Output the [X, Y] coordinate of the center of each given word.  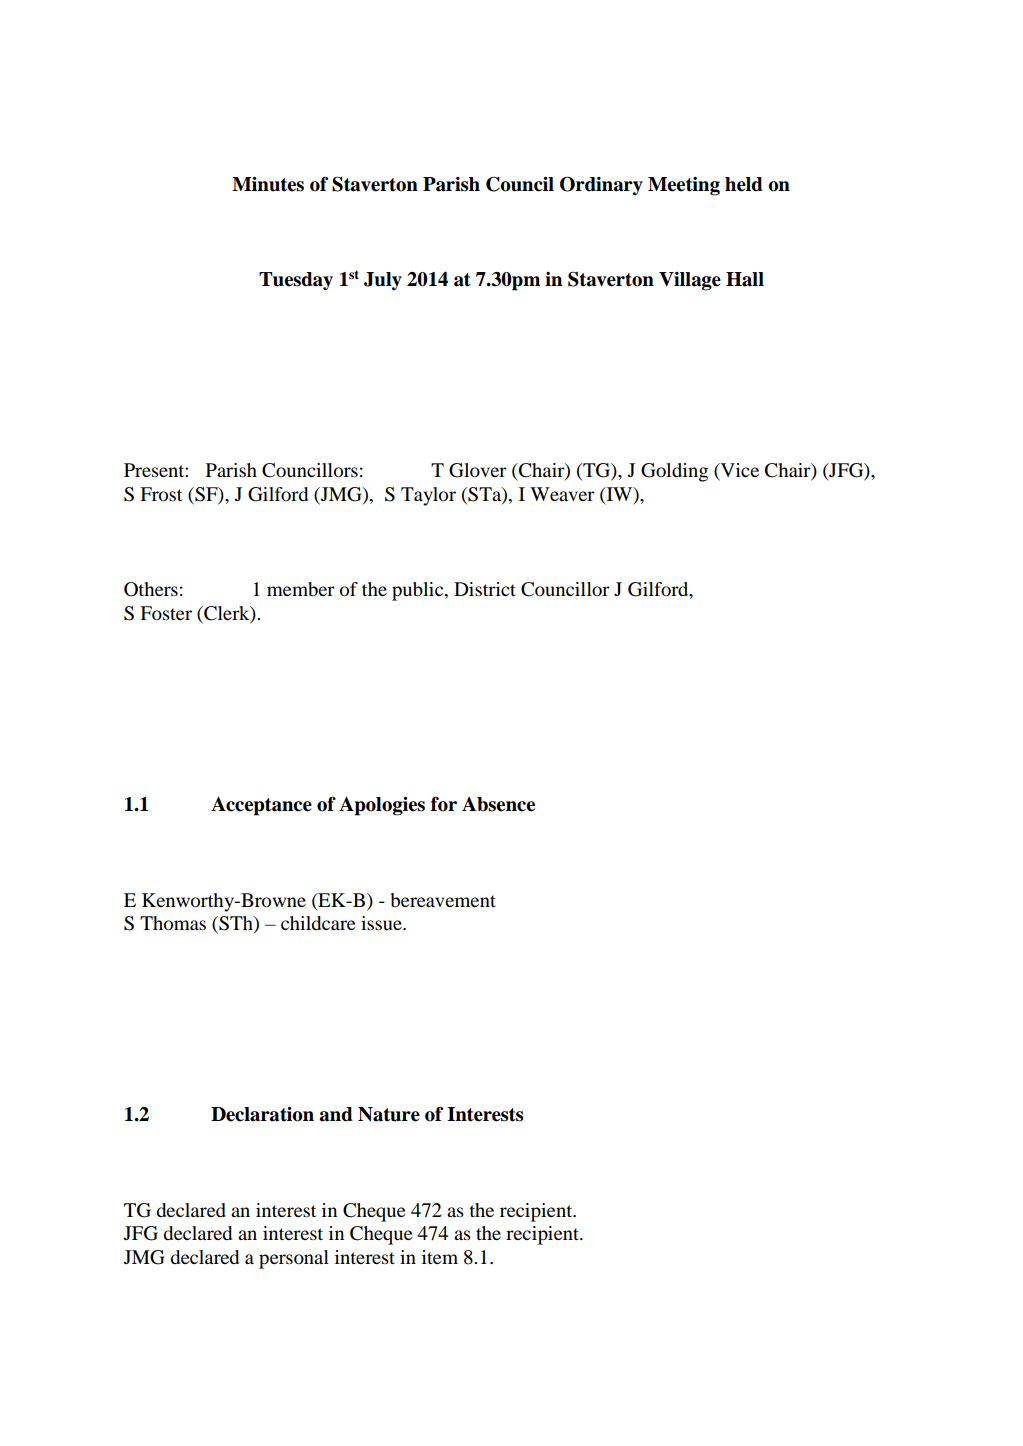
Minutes [268, 184]
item [440, 1257]
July [383, 281]
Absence [498, 804]
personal [294, 1259]
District [485, 589]
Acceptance [261, 806]
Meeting [684, 186]
